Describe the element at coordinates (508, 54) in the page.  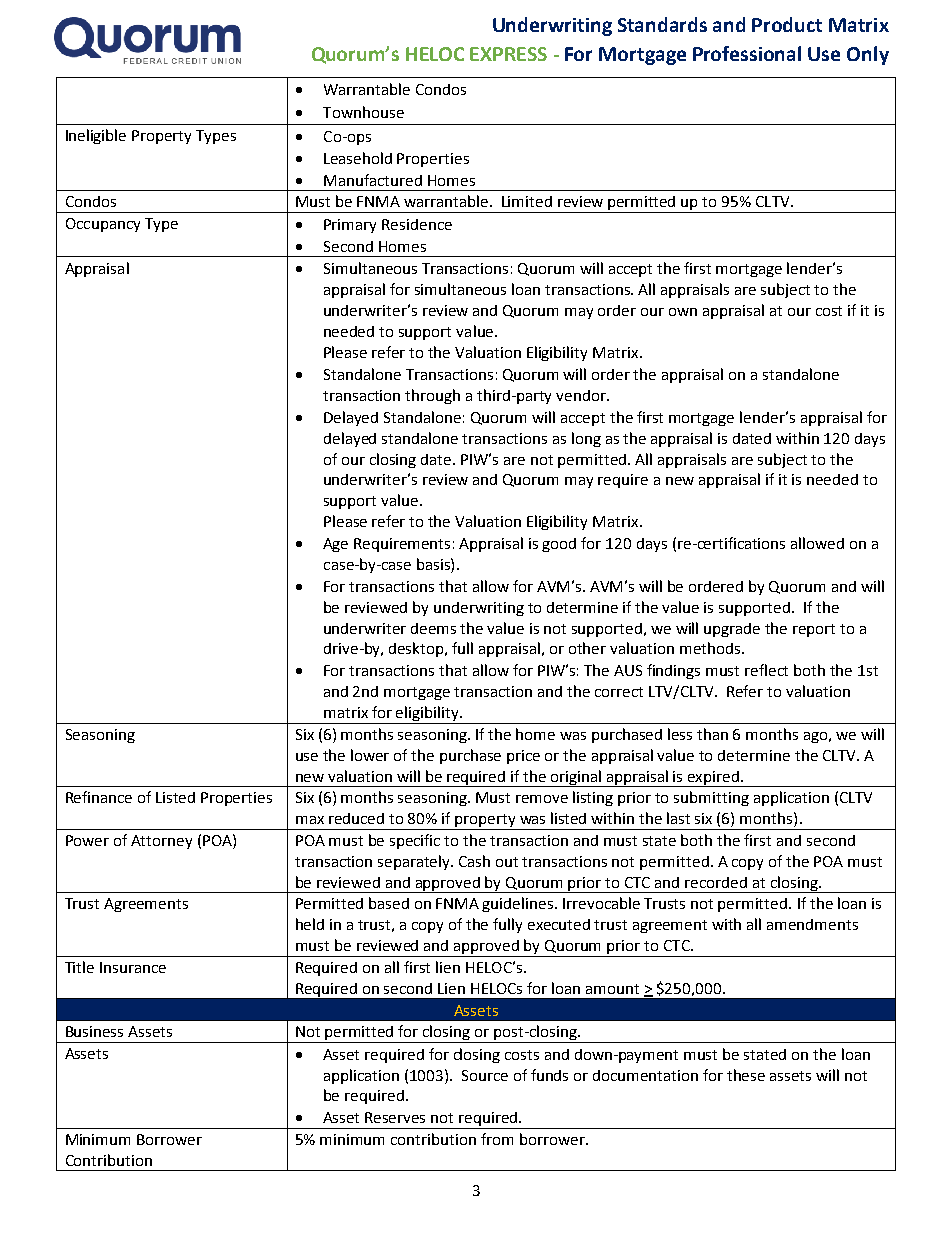
I see `EXPRESS` at that location.
